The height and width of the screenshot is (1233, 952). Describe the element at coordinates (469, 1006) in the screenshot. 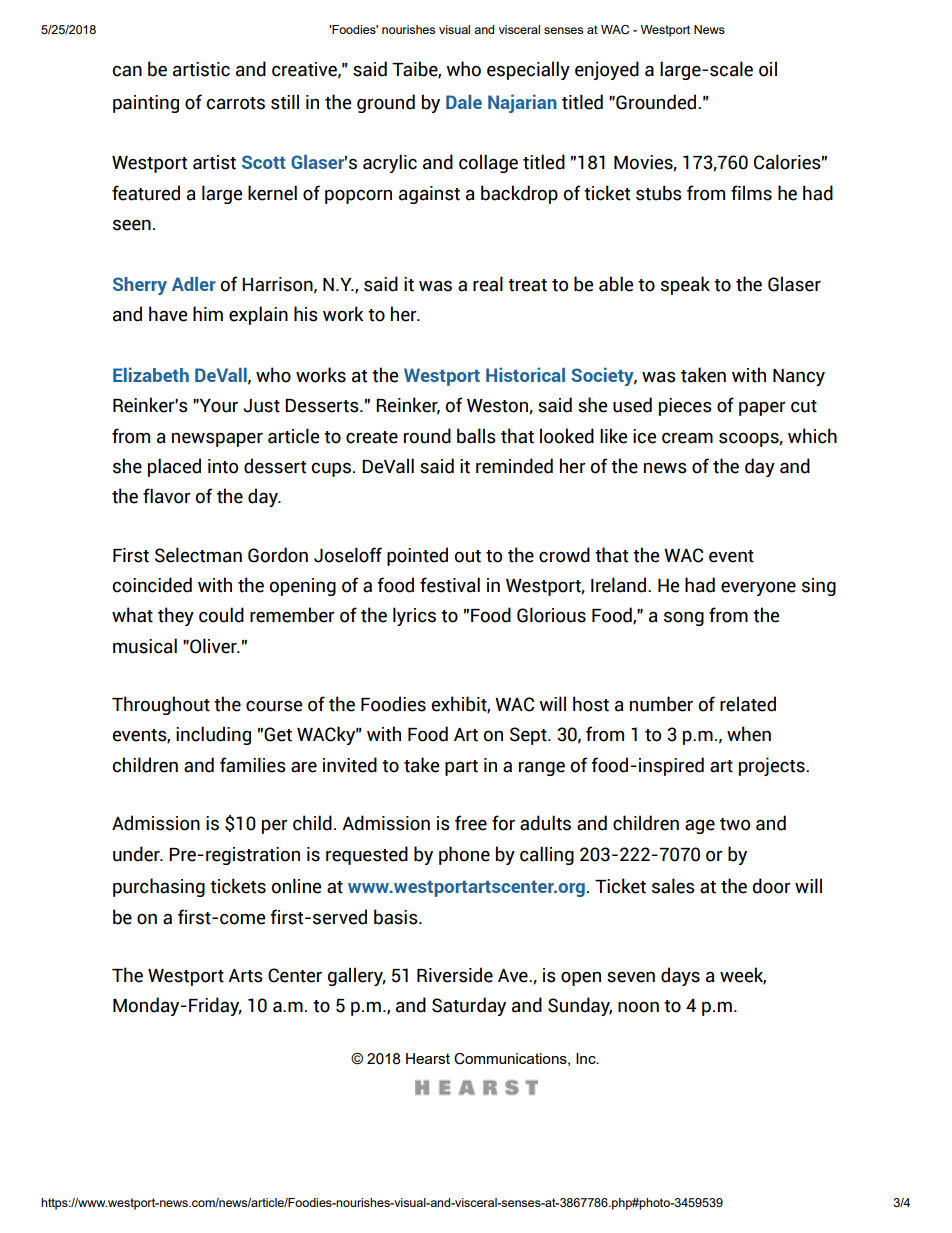

I see `Saturday` at that location.
